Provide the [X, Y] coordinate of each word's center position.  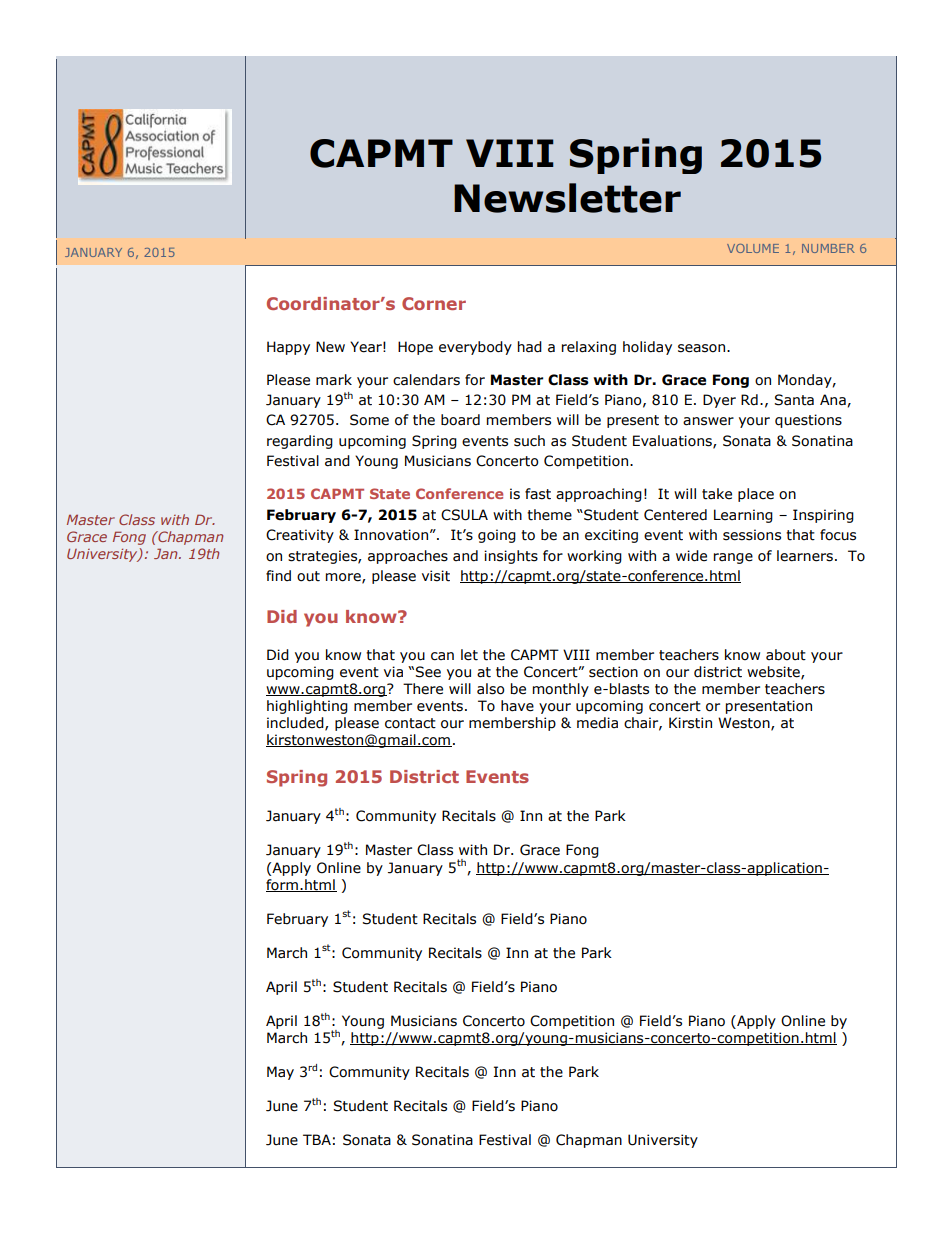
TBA [317, 1139]
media [597, 723]
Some [369, 420]
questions [808, 421]
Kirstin [690, 723]
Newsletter [567, 198]
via [393, 671]
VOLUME [753, 248]
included [296, 723]
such [529, 441]
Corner [434, 303]
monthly [561, 690]
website [774, 672]
